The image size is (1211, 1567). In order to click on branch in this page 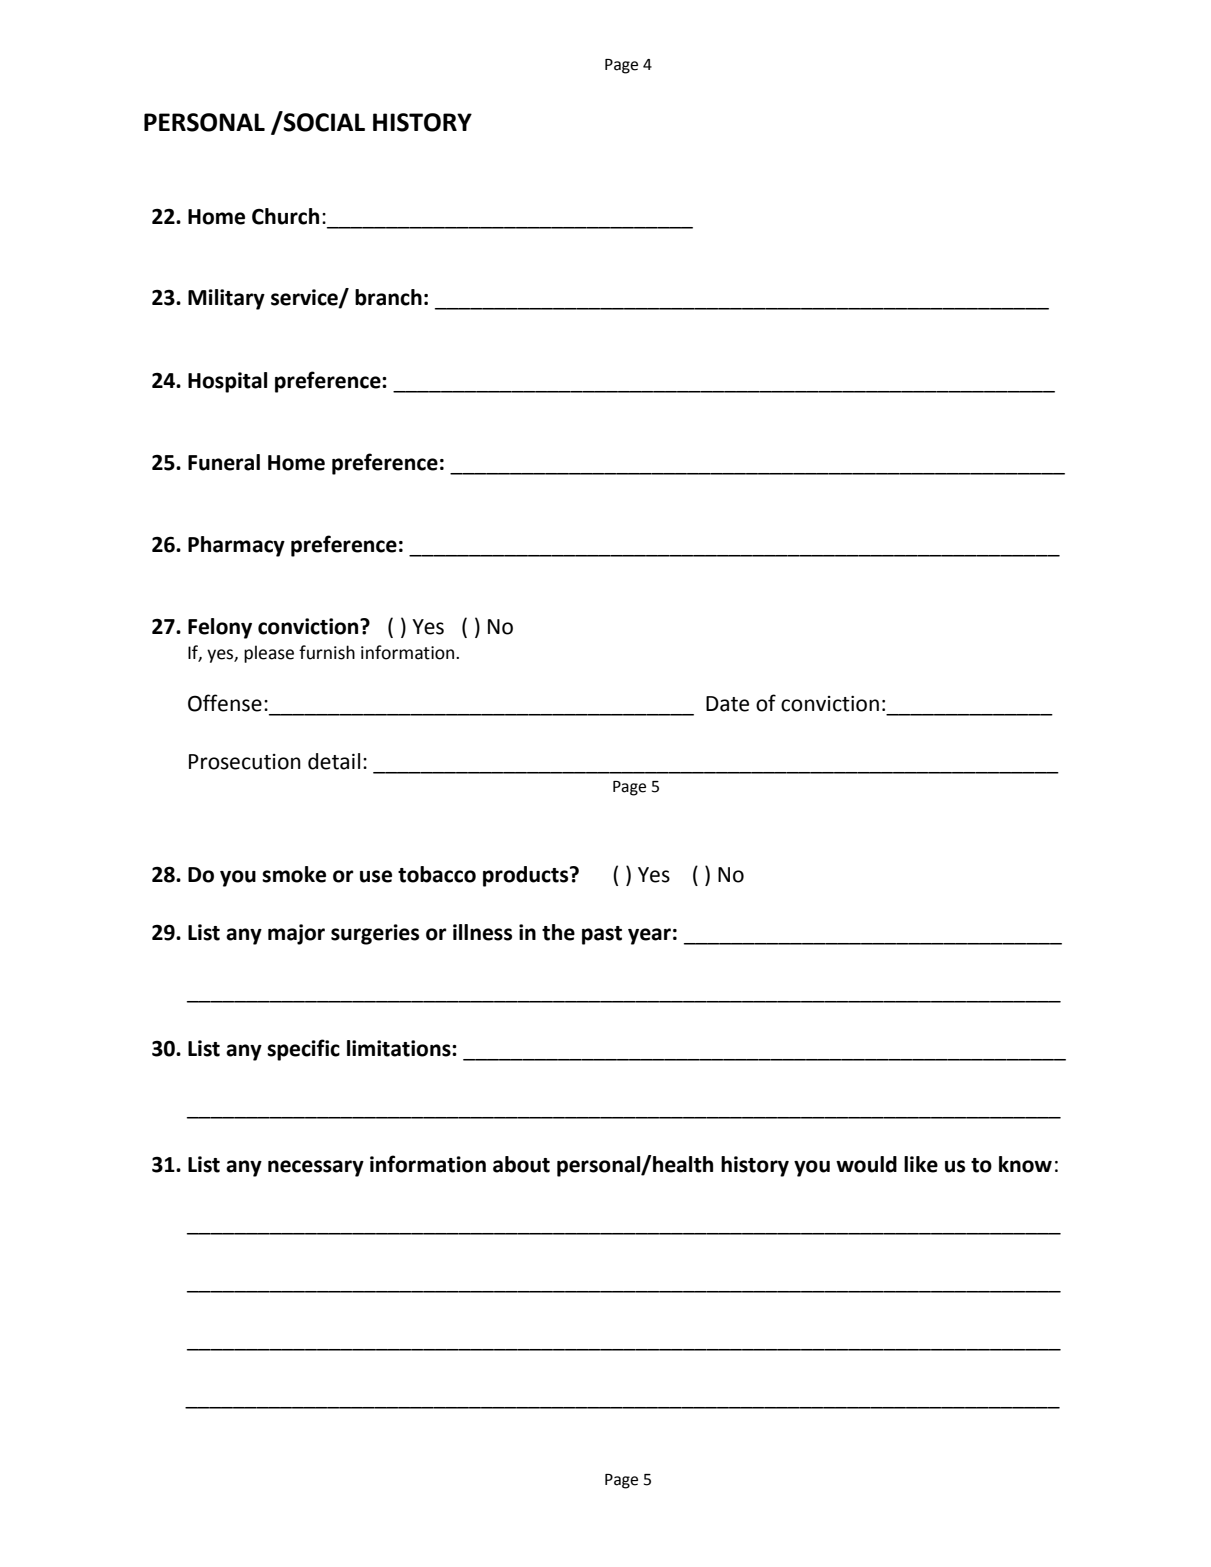, I will do `click(388, 297)`.
